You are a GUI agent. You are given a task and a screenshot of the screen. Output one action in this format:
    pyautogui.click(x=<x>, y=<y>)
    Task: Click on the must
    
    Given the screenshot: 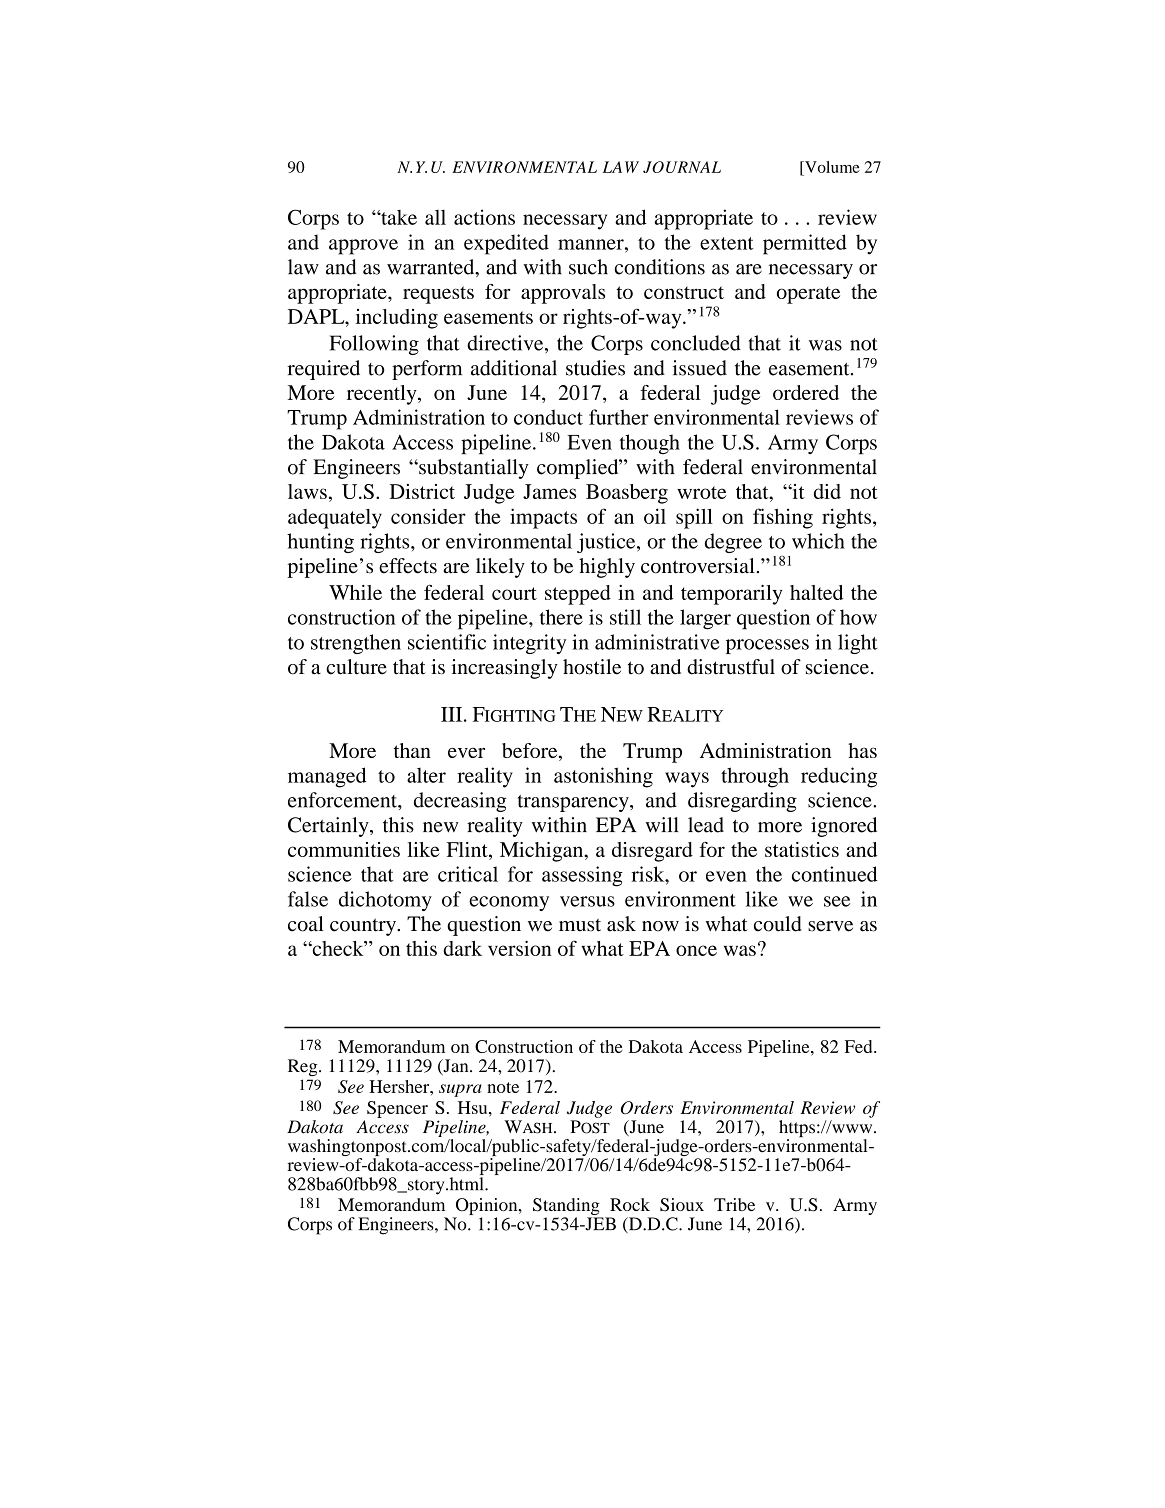 What is the action you would take?
    pyautogui.click(x=580, y=925)
